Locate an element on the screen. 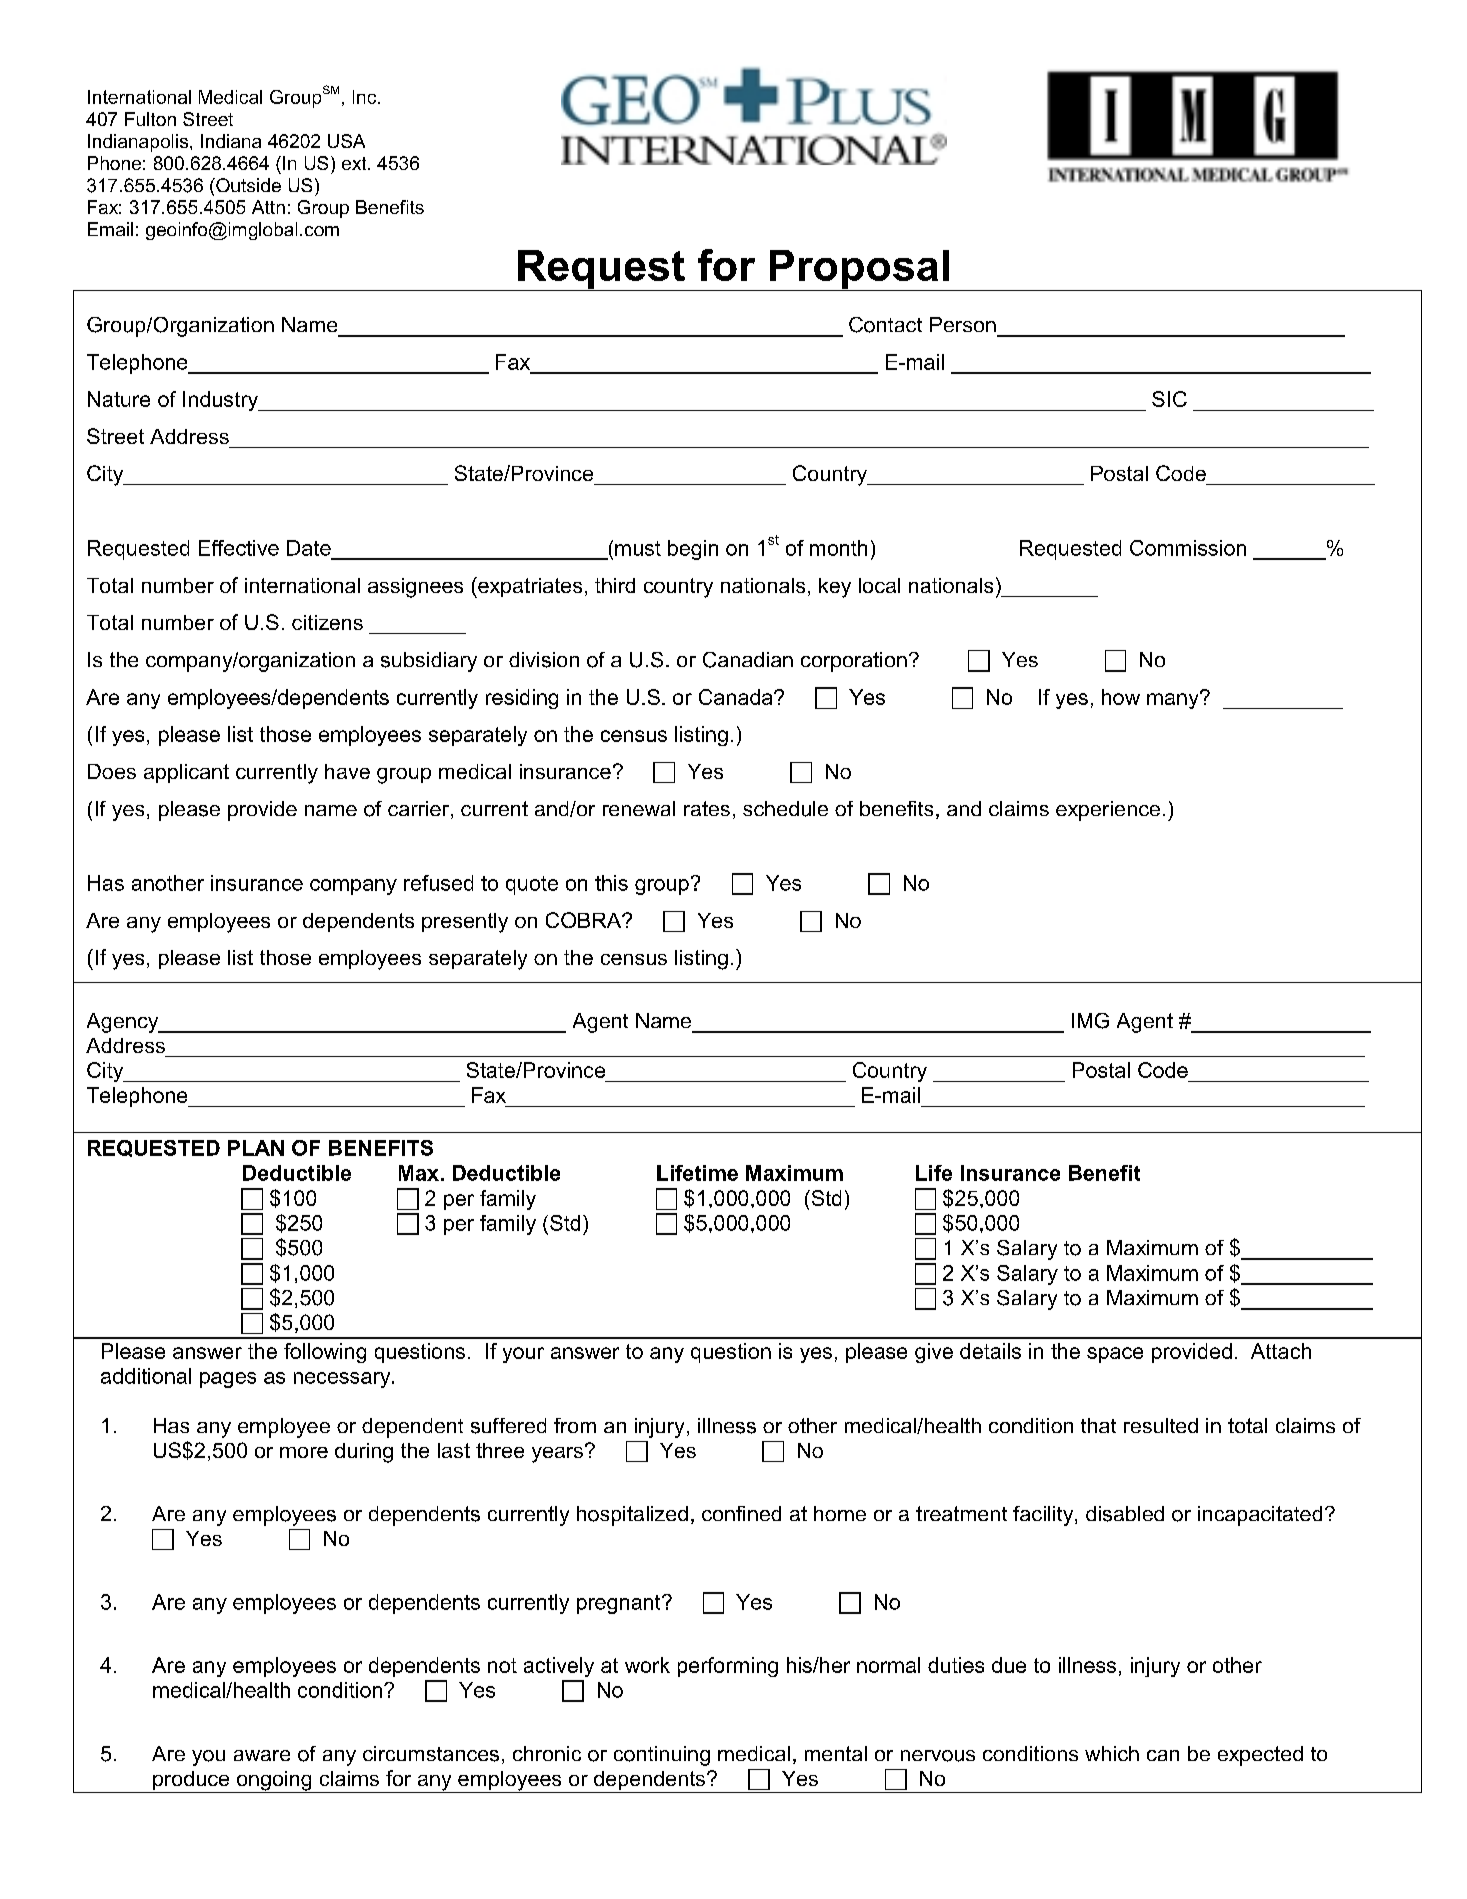  which is located at coordinates (1112, 1753).
